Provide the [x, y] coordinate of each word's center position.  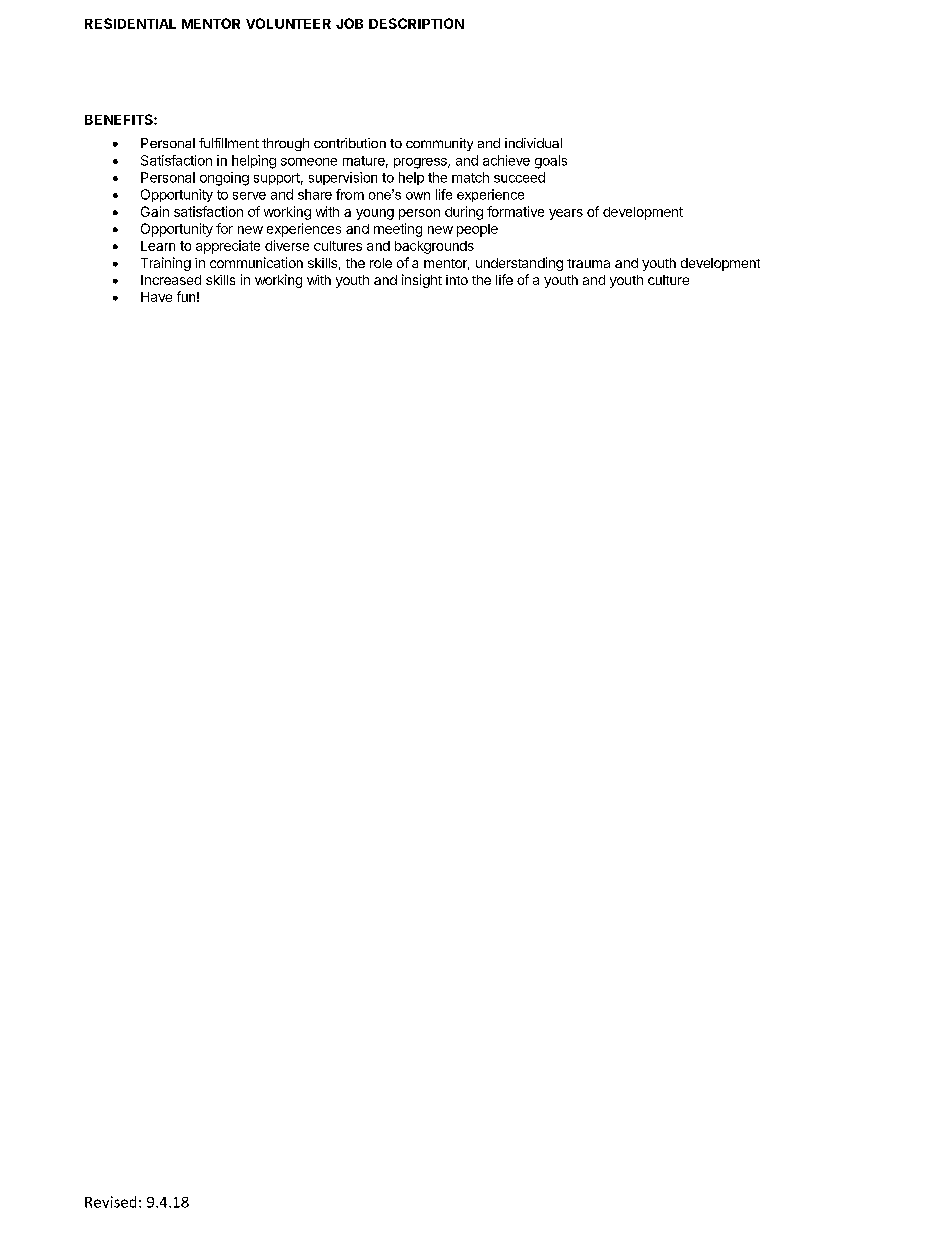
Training [166, 264]
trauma [588, 263]
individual [533, 143]
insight [422, 281]
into [457, 280]
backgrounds [434, 247]
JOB [349, 23]
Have [156, 297]
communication [256, 262]
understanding [519, 264]
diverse [287, 245]
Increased [171, 280]
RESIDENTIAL [130, 23]
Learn [158, 246]
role [381, 263]
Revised [110, 1202]
